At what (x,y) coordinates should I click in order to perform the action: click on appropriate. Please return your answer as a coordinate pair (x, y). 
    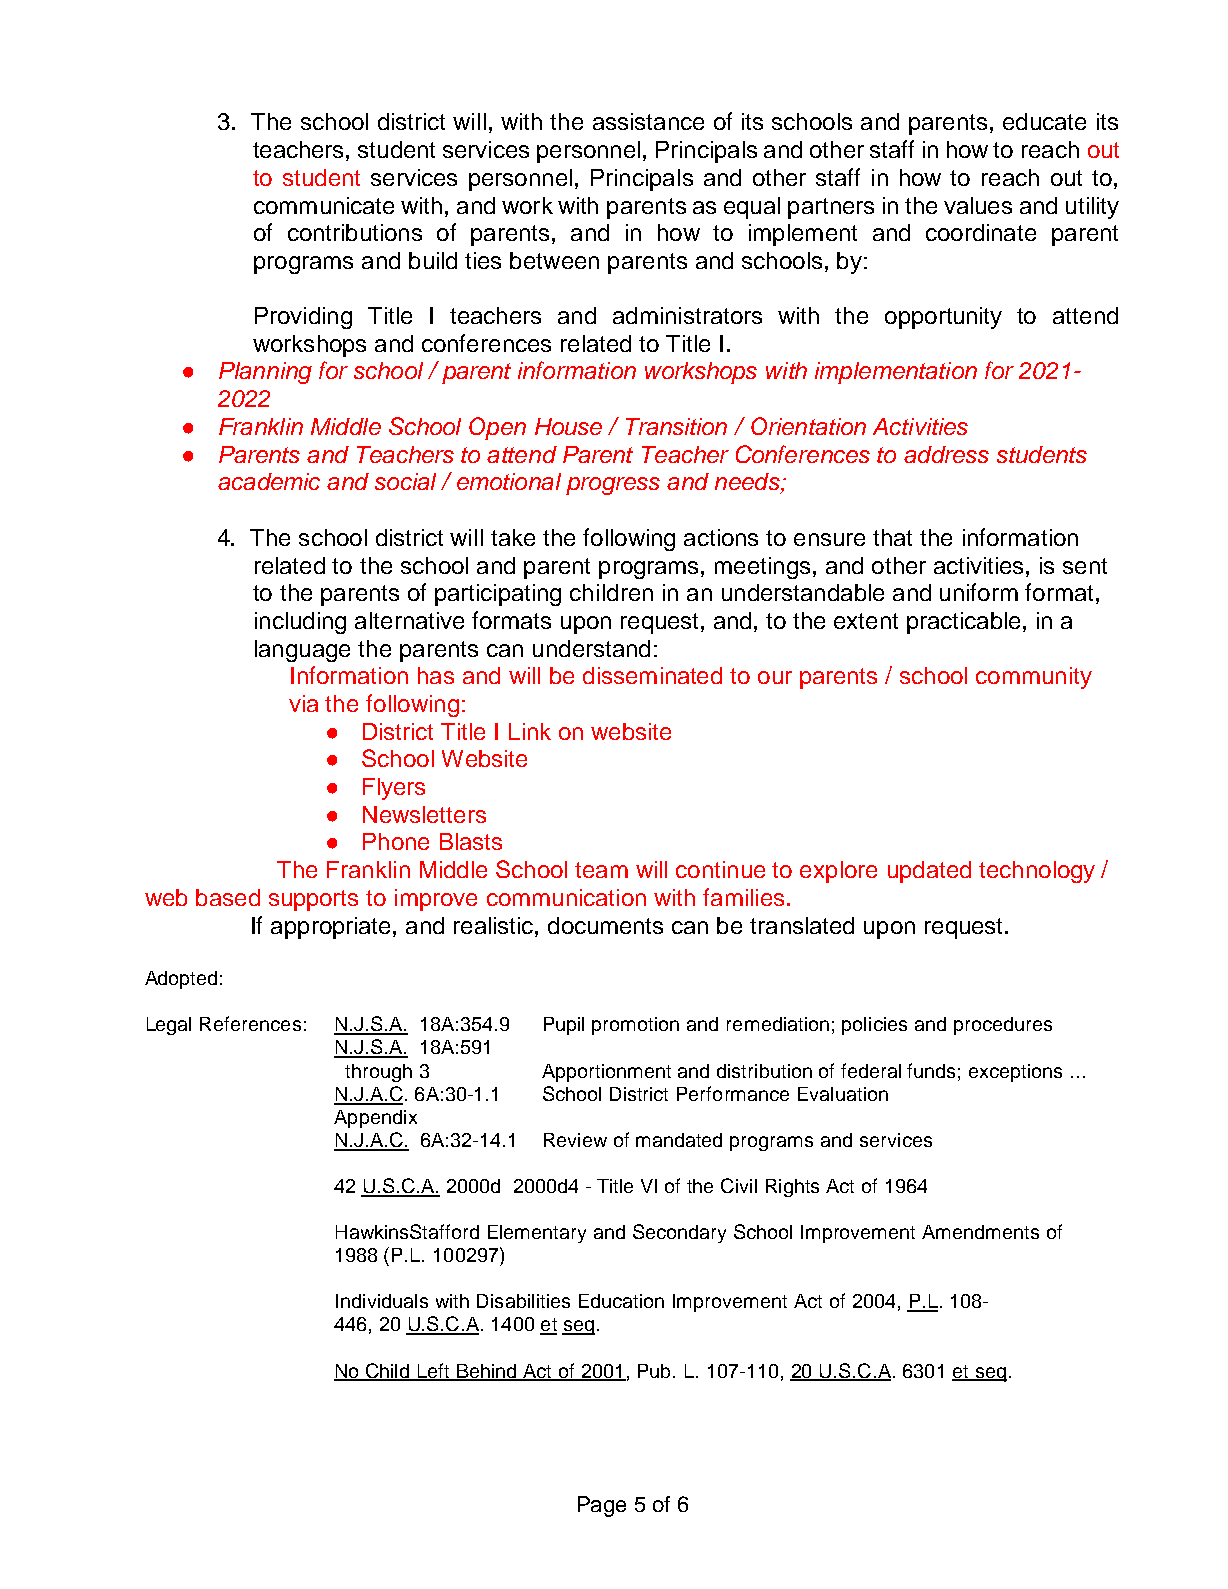
    Looking at the image, I should click on (332, 928).
